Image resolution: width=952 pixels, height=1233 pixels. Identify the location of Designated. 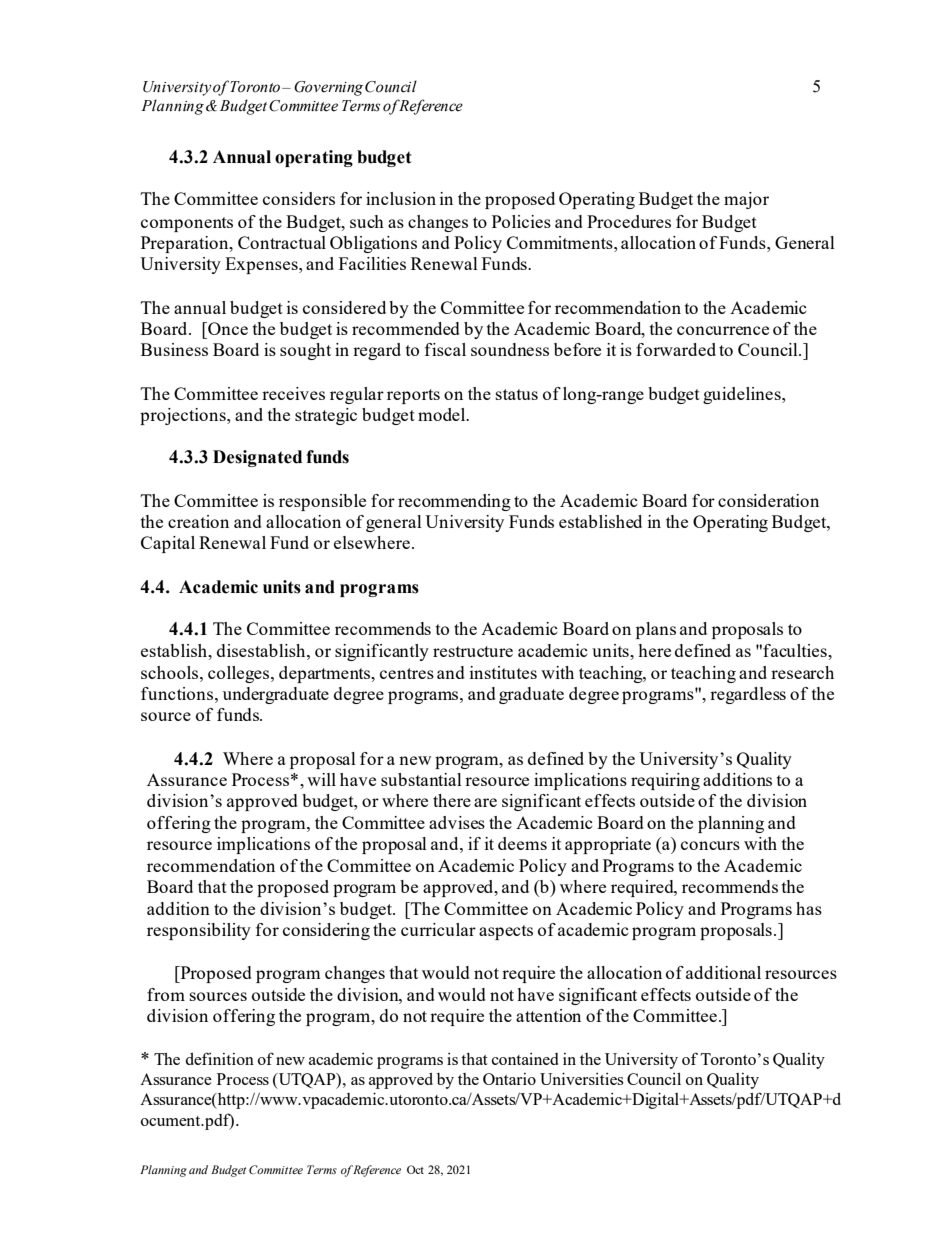
(257, 458).
